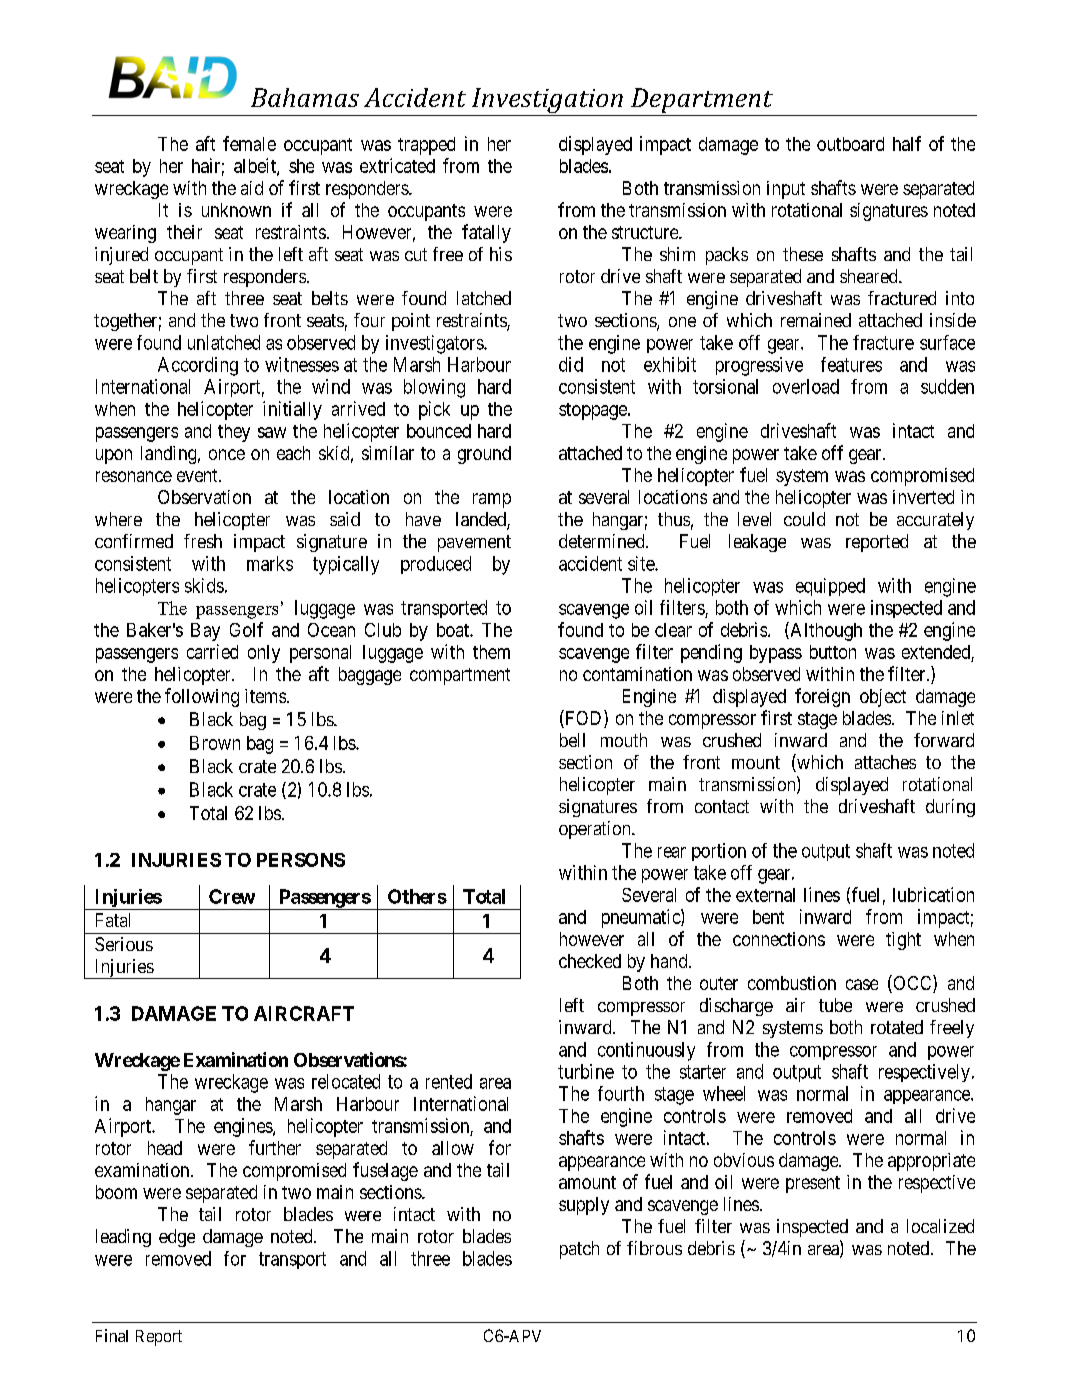  I want to click on object, so click(883, 698).
